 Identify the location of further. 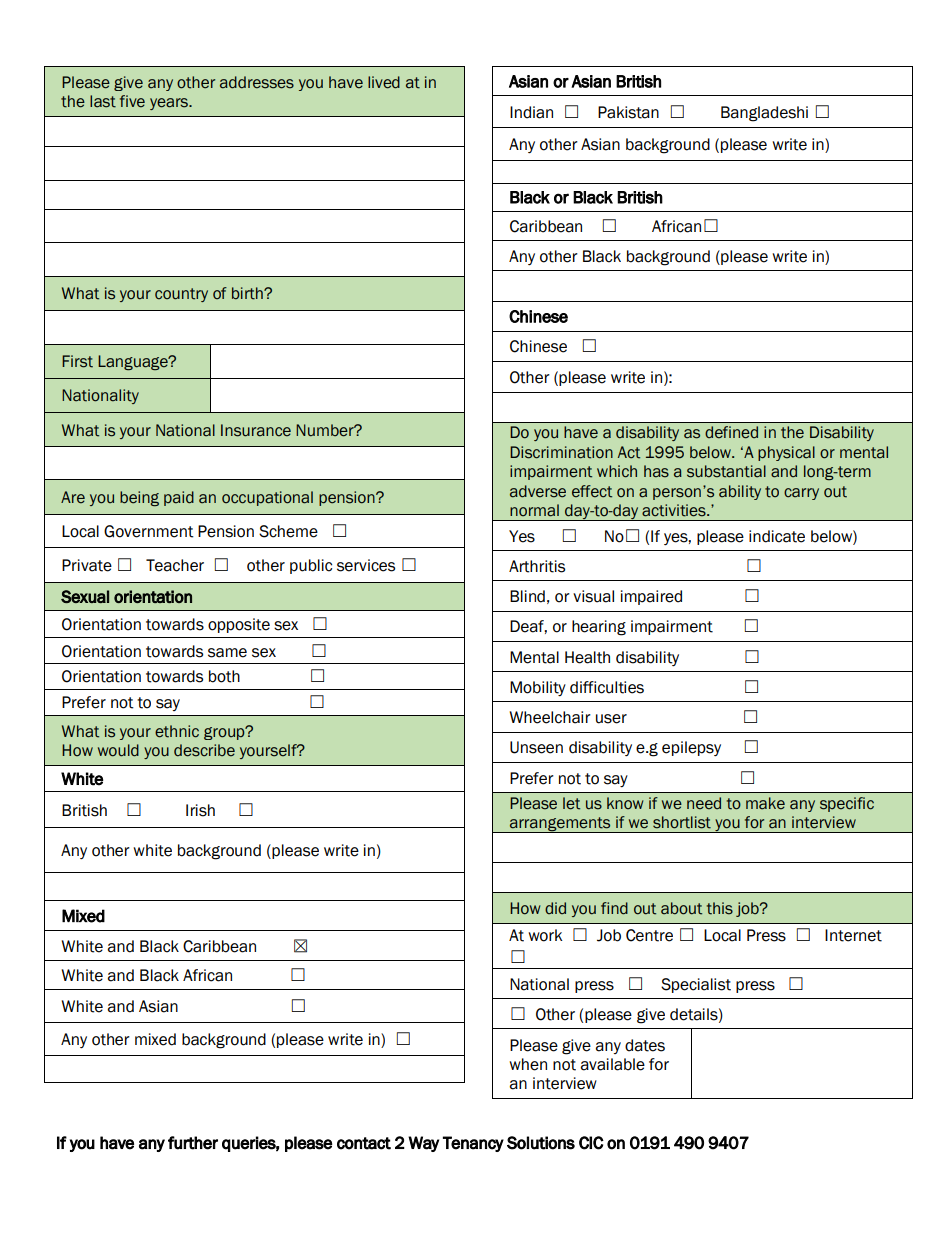
(193, 1143).
